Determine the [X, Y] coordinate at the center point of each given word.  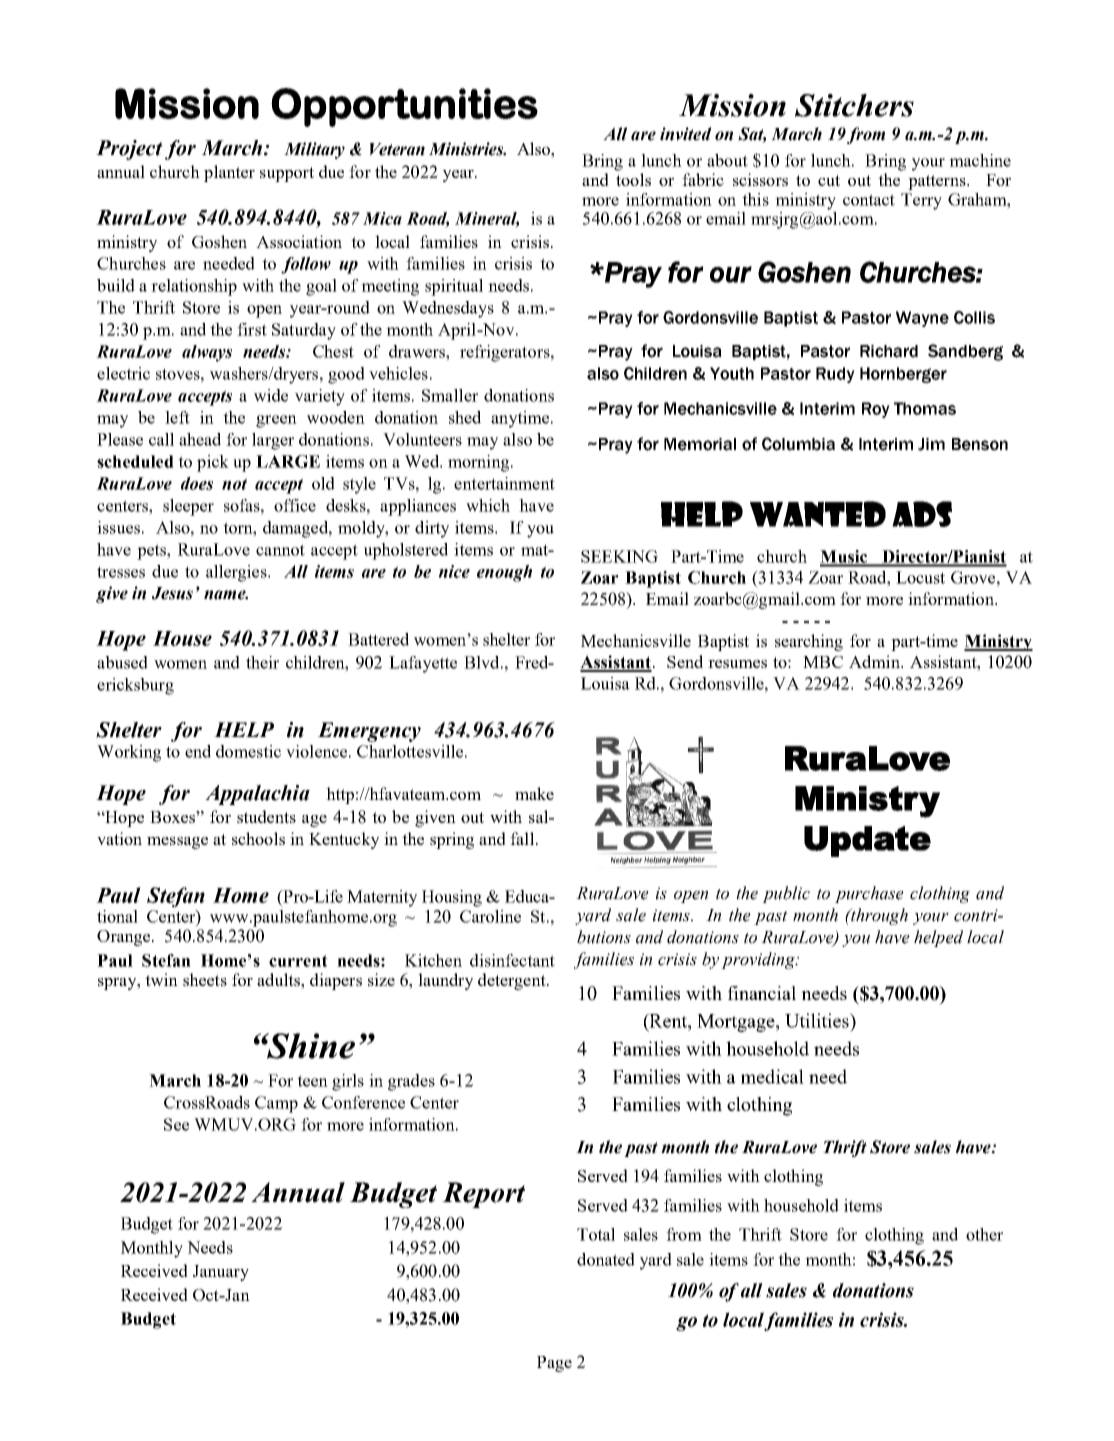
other [984, 1234]
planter [229, 173]
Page [554, 1364]
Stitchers [854, 105]
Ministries [467, 149]
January [221, 1273]
